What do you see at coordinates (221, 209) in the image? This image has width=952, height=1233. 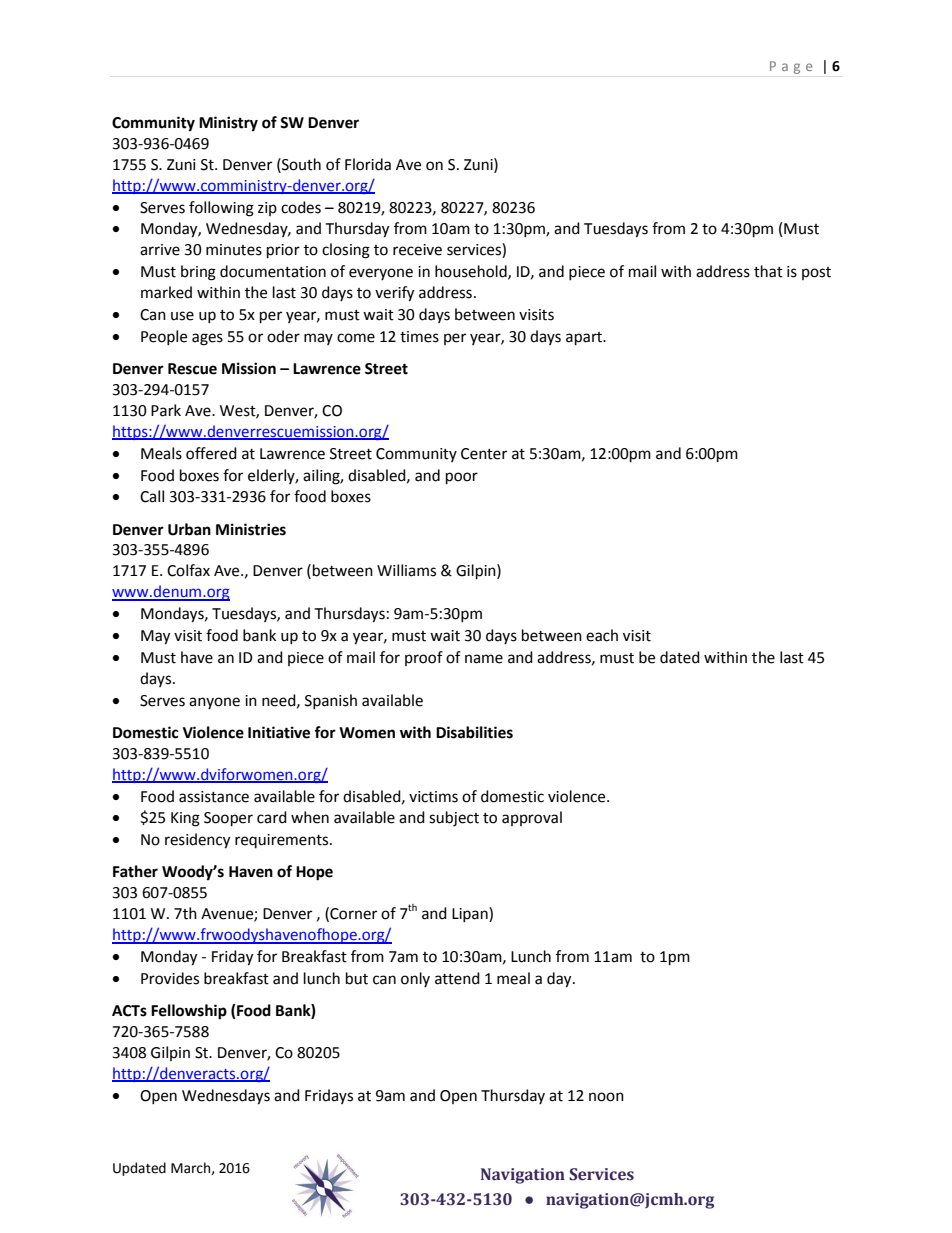 I see `following` at bounding box center [221, 209].
